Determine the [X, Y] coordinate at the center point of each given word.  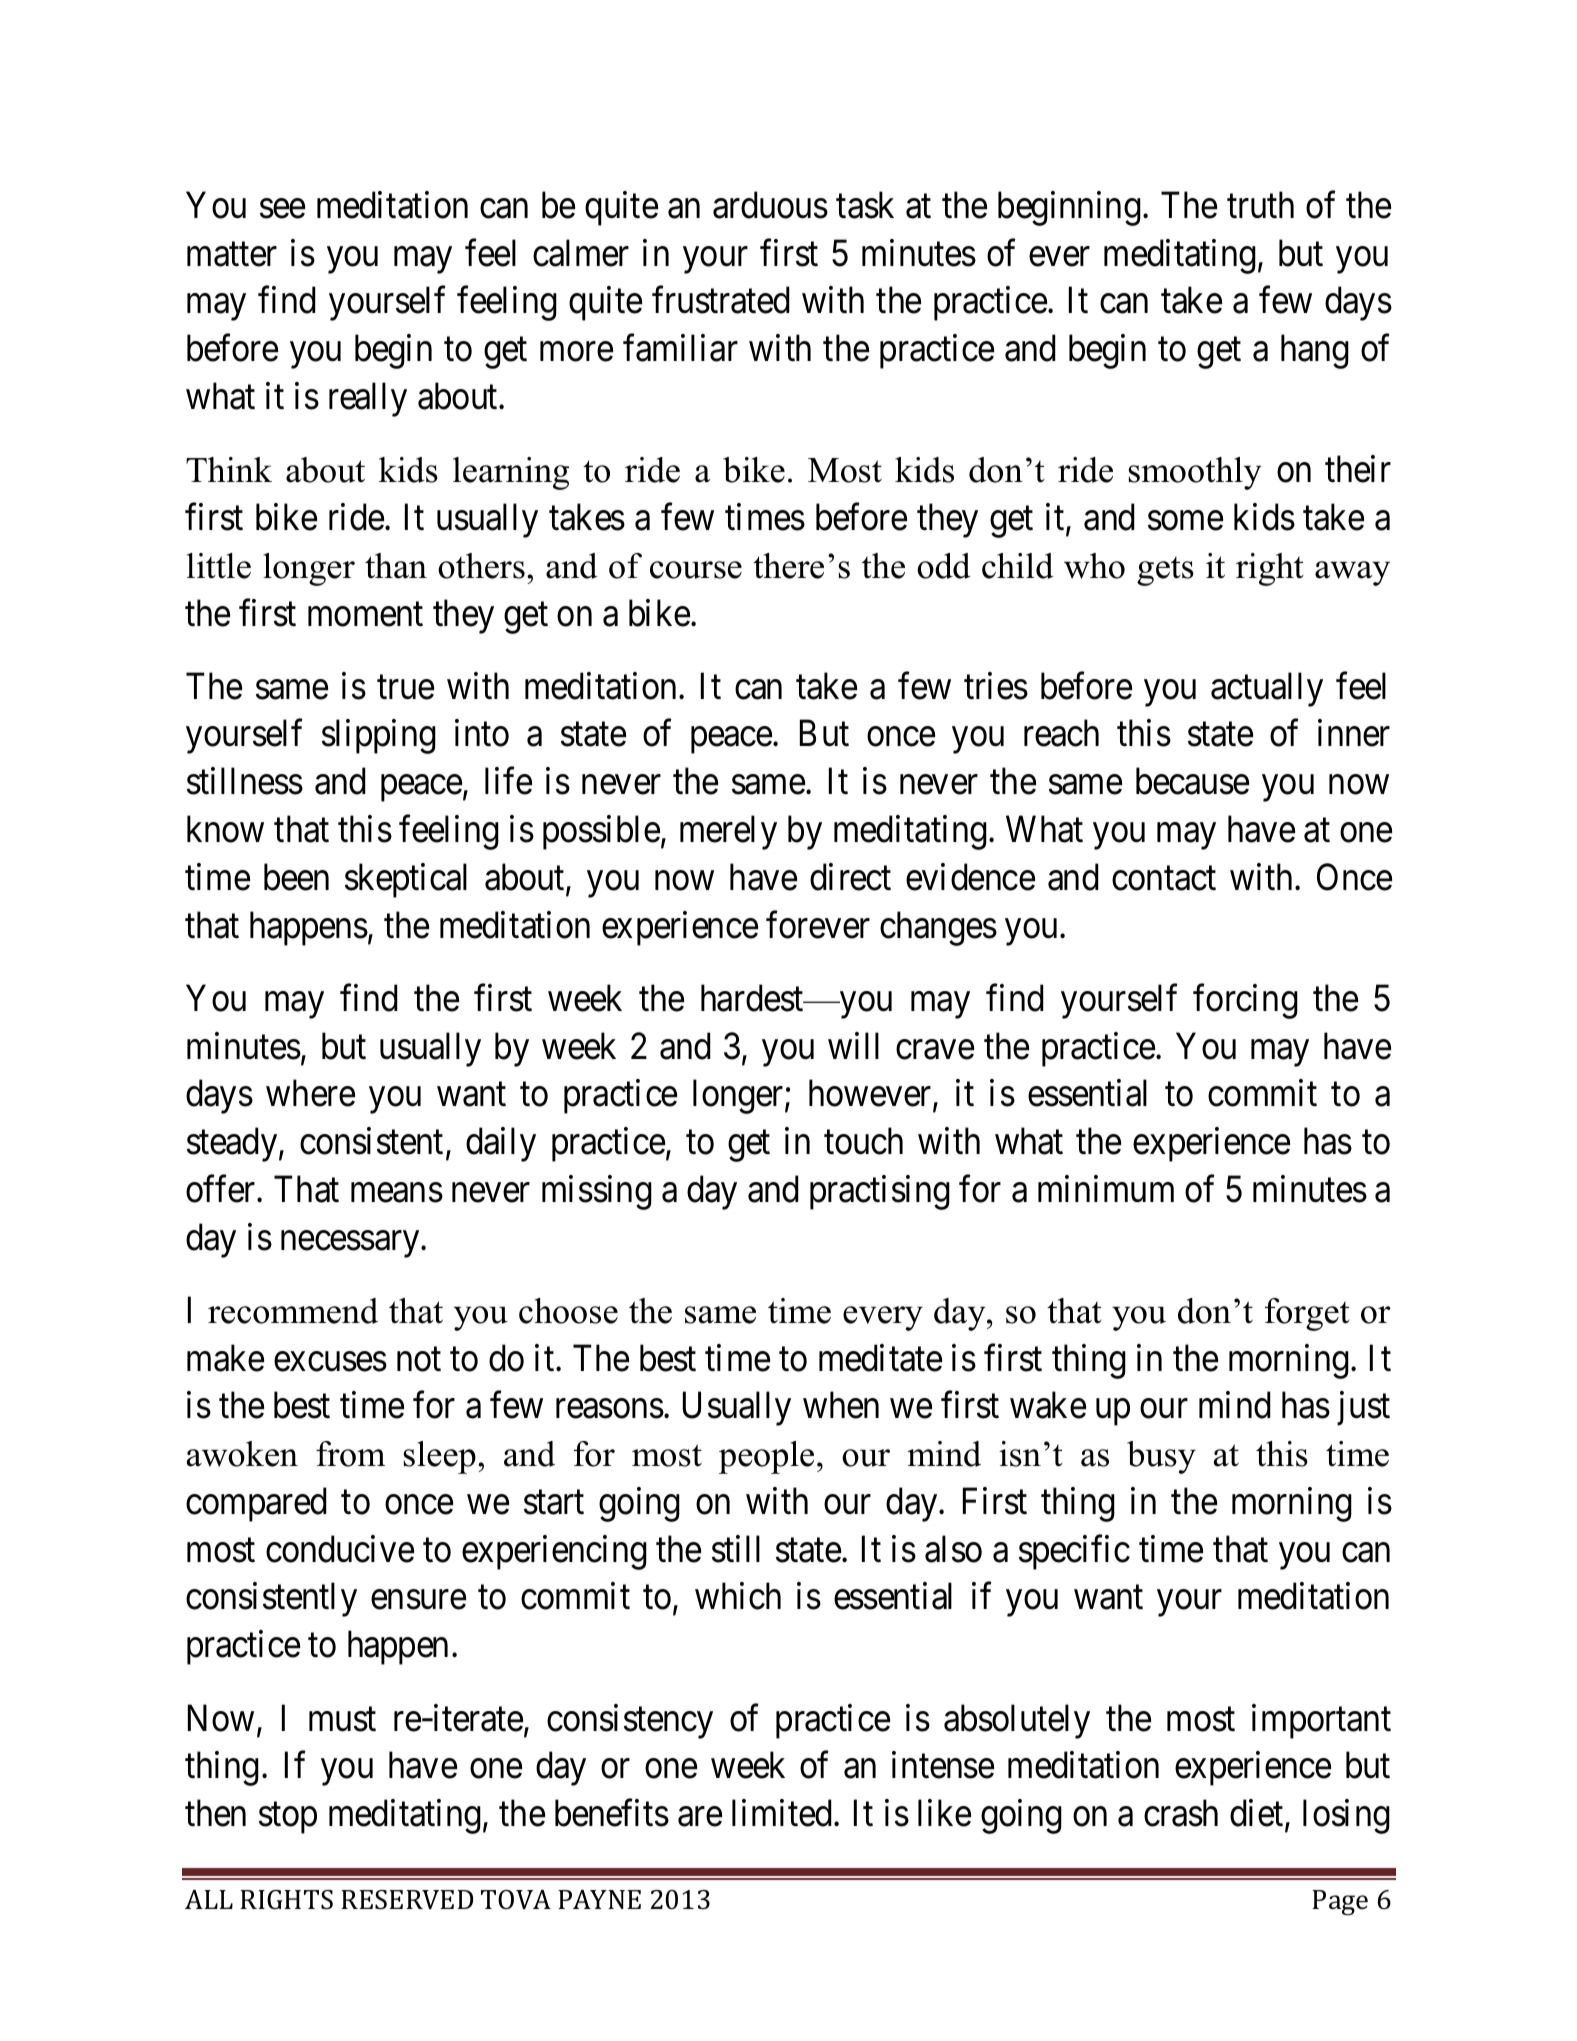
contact [1164, 879]
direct [850, 877]
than [396, 566]
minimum [1106, 1189]
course [696, 570]
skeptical [406, 880]
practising [880, 1192]
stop [288, 1818]
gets [1165, 571]
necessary [351, 1244]
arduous [770, 205]
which [738, 1596]
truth [1260, 205]
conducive [340, 1549]
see [282, 209]
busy [1161, 1457]
